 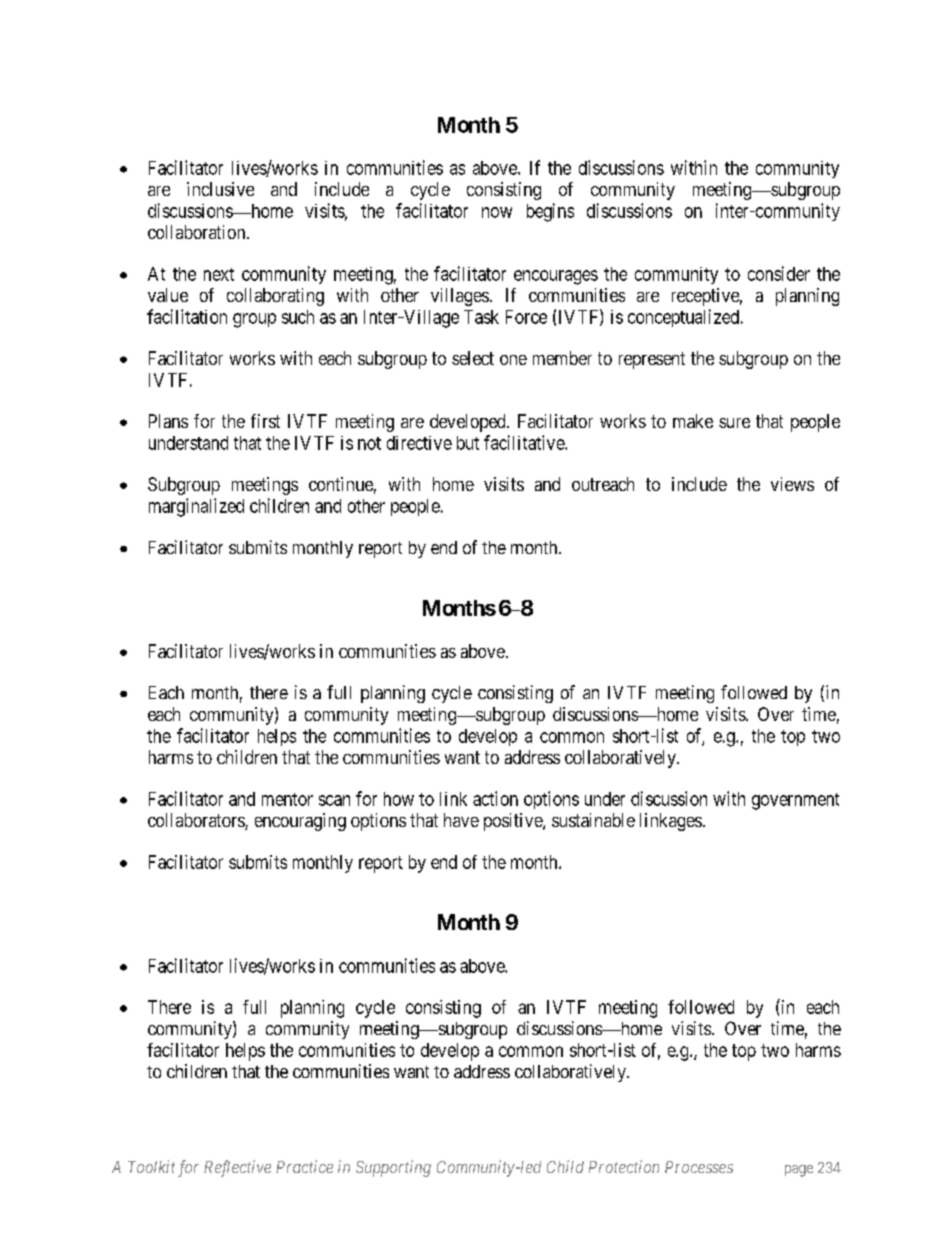 What do you see at coordinates (699, 1167) in the screenshot?
I see `Processes` at bounding box center [699, 1167].
